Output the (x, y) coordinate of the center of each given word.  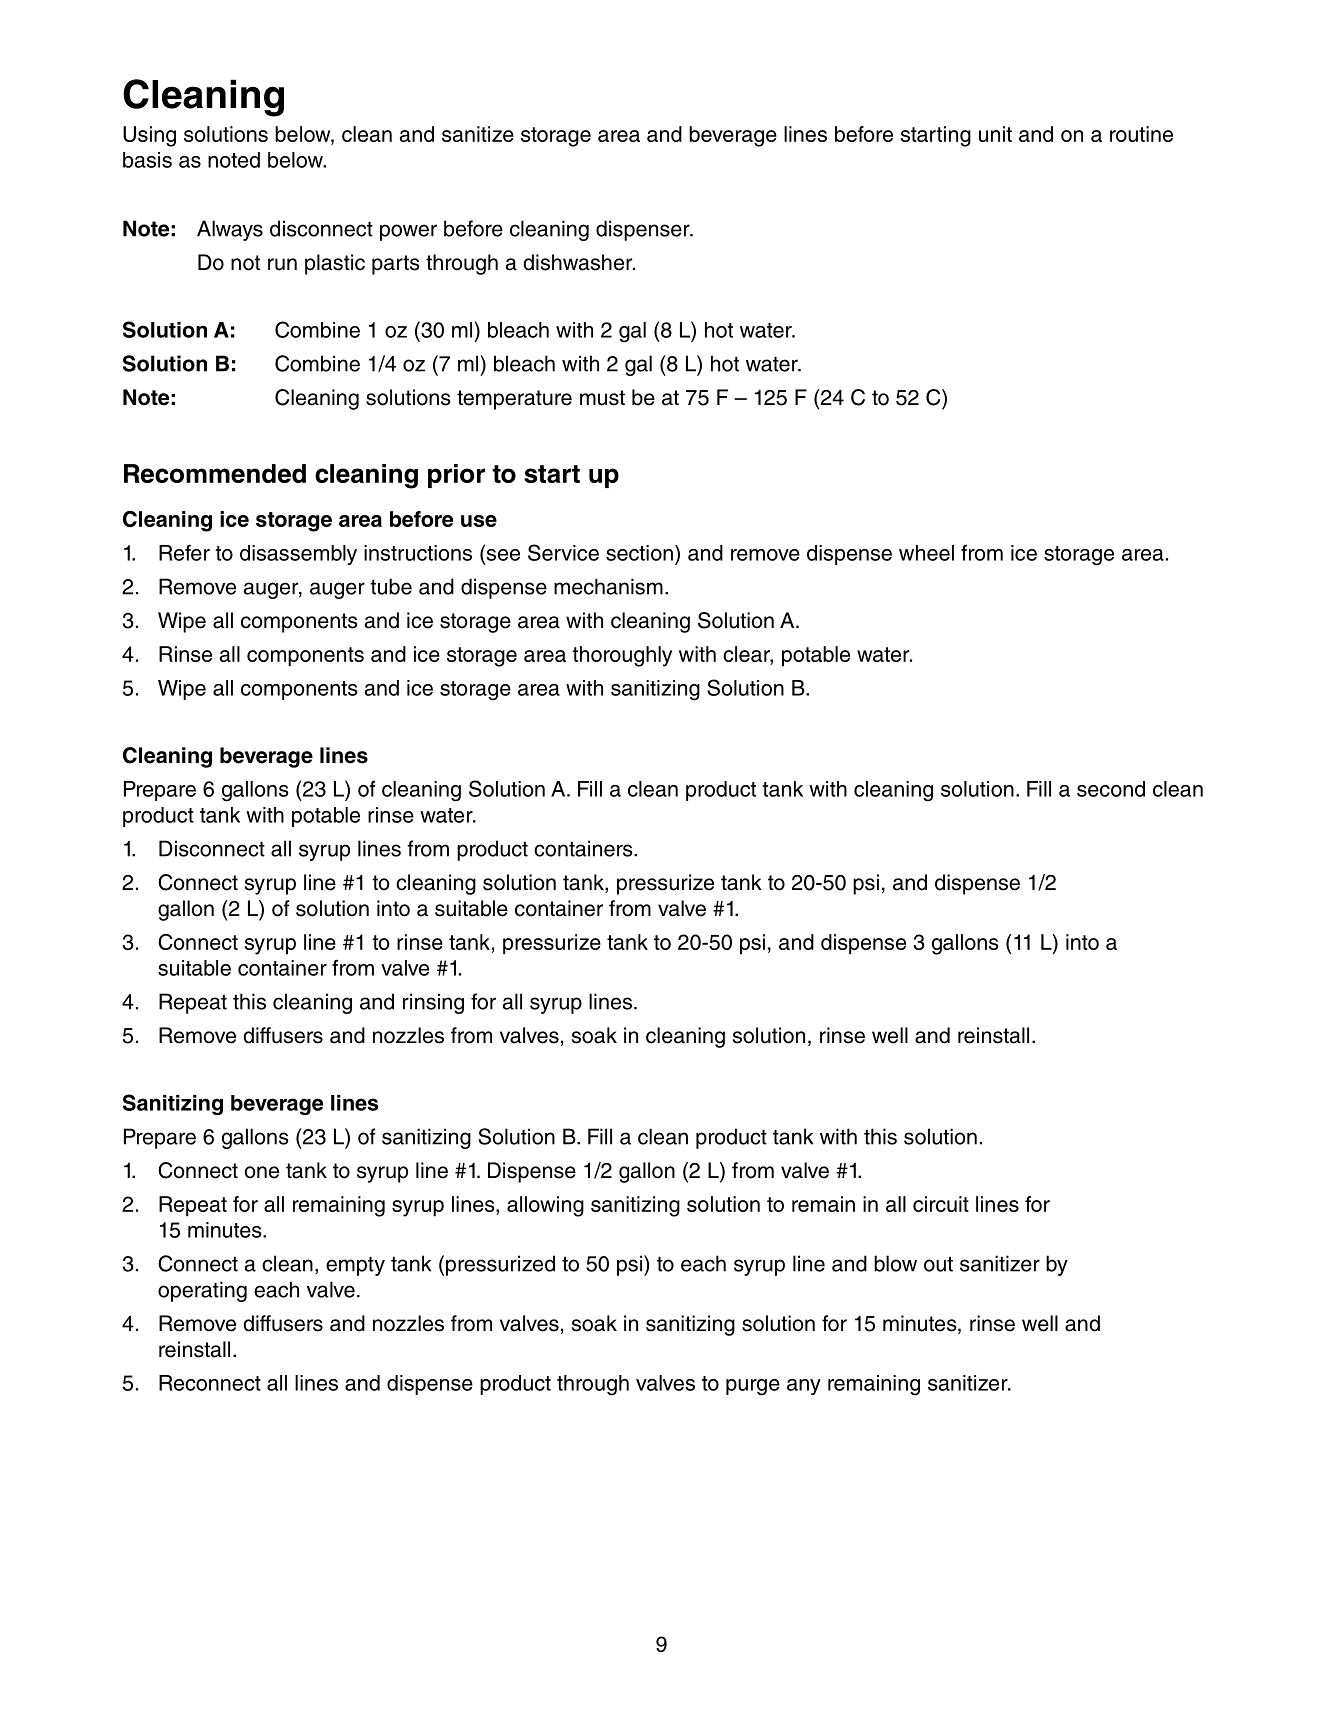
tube (391, 586)
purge (753, 1387)
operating (202, 1291)
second (1111, 789)
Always (230, 230)
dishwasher (579, 262)
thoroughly (622, 656)
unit (995, 134)
